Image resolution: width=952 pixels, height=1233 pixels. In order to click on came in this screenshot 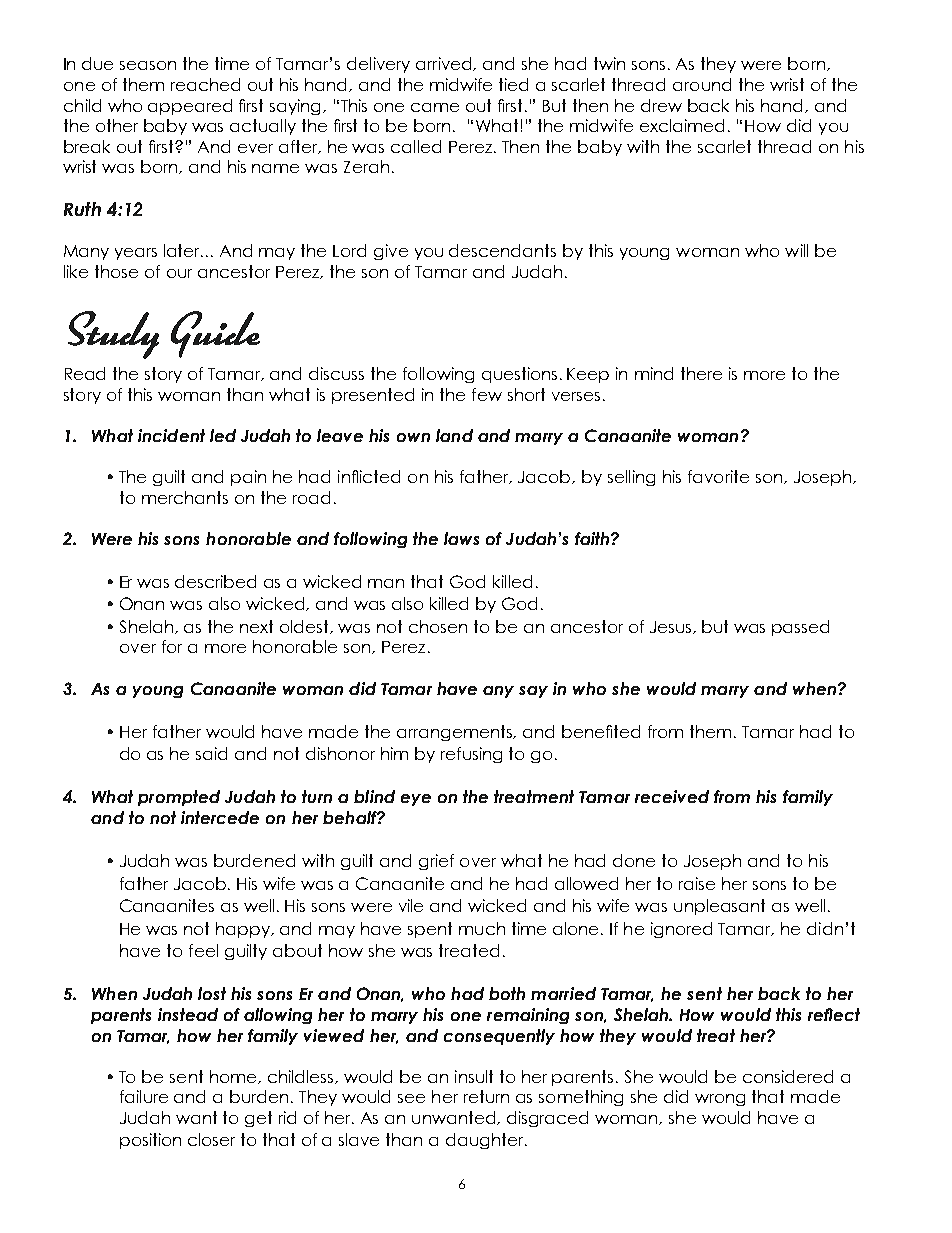, I will do `click(435, 107)`.
